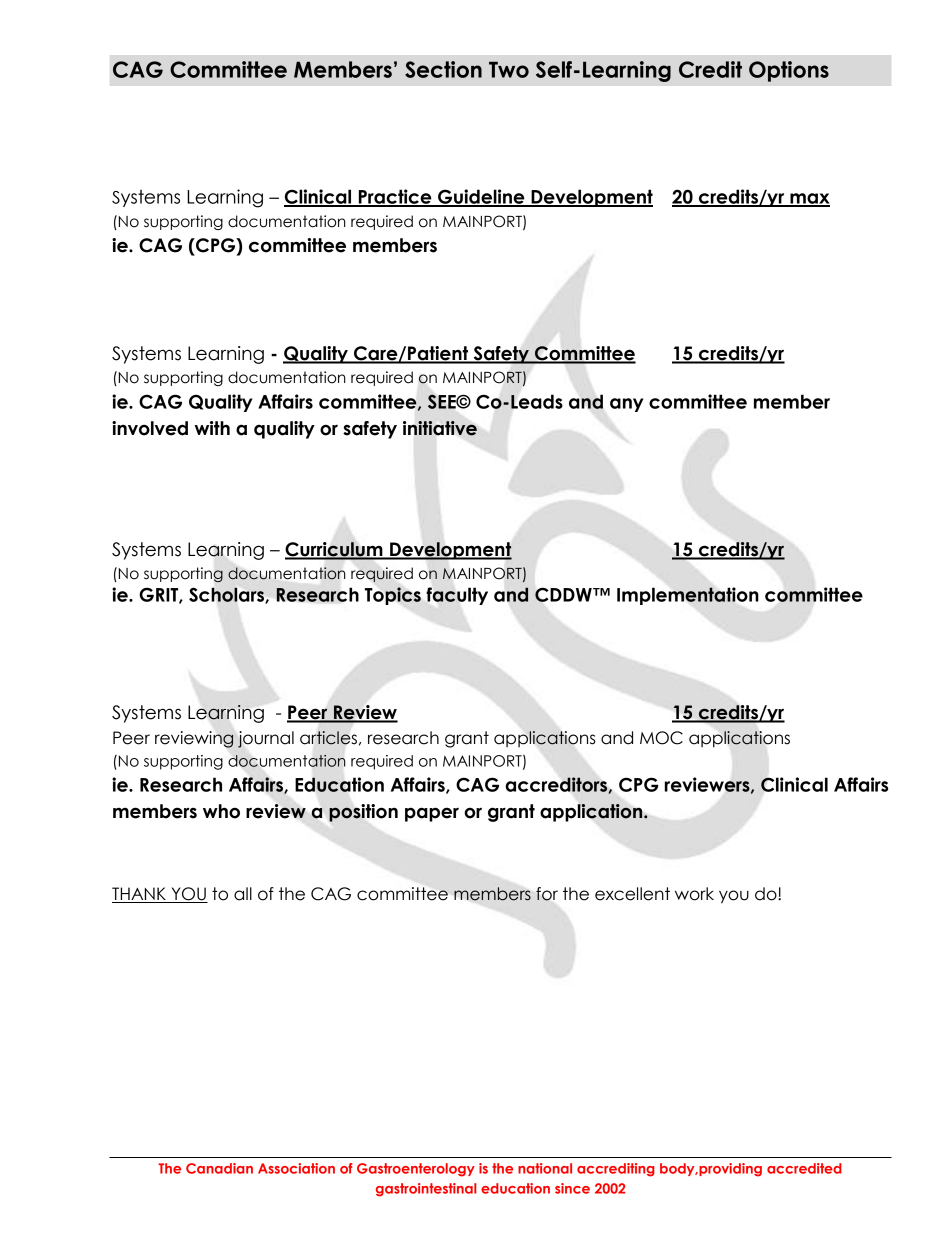 The width and height of the screenshot is (952, 1233). I want to click on with, so click(212, 428).
